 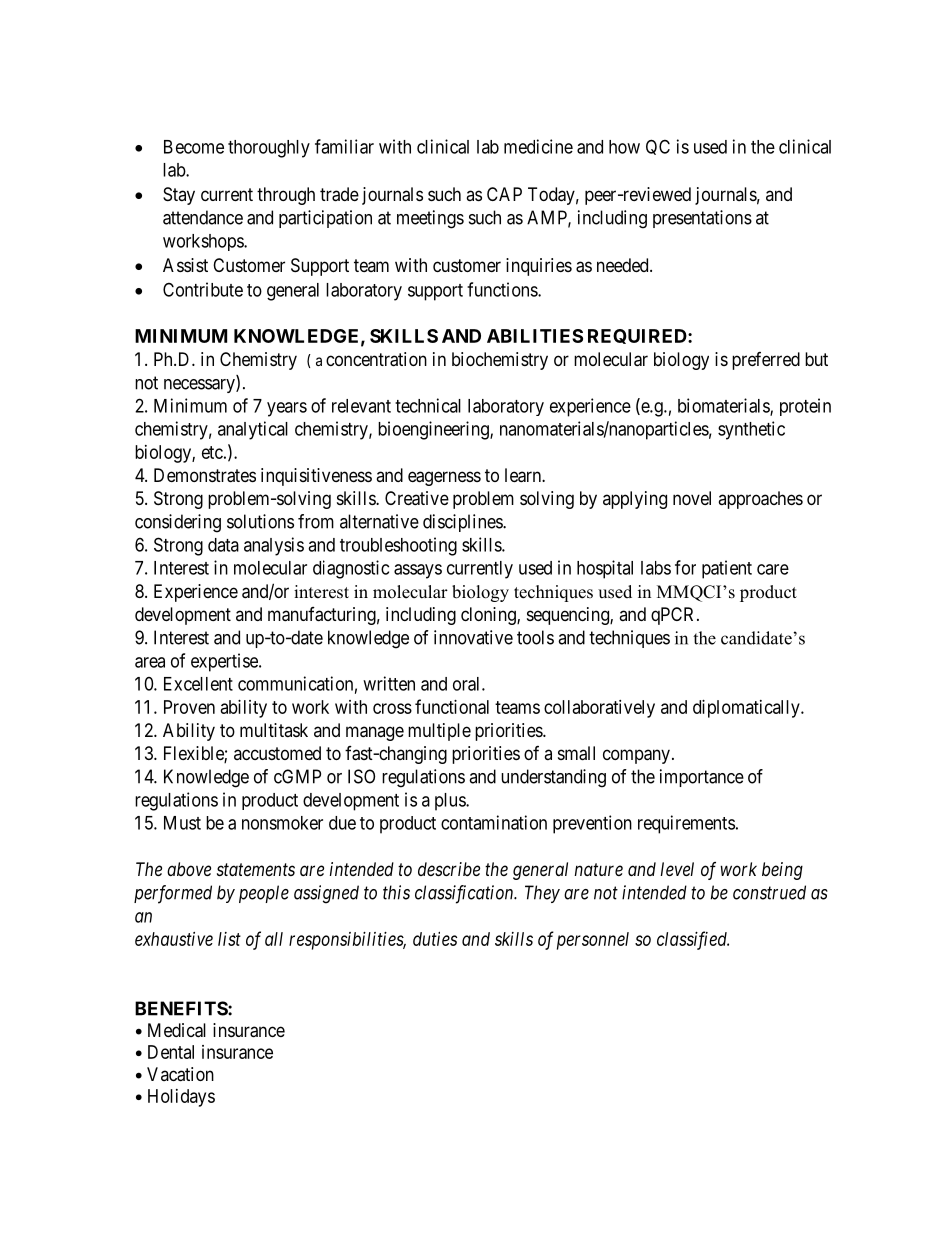 I want to click on CAP, so click(x=504, y=194).
